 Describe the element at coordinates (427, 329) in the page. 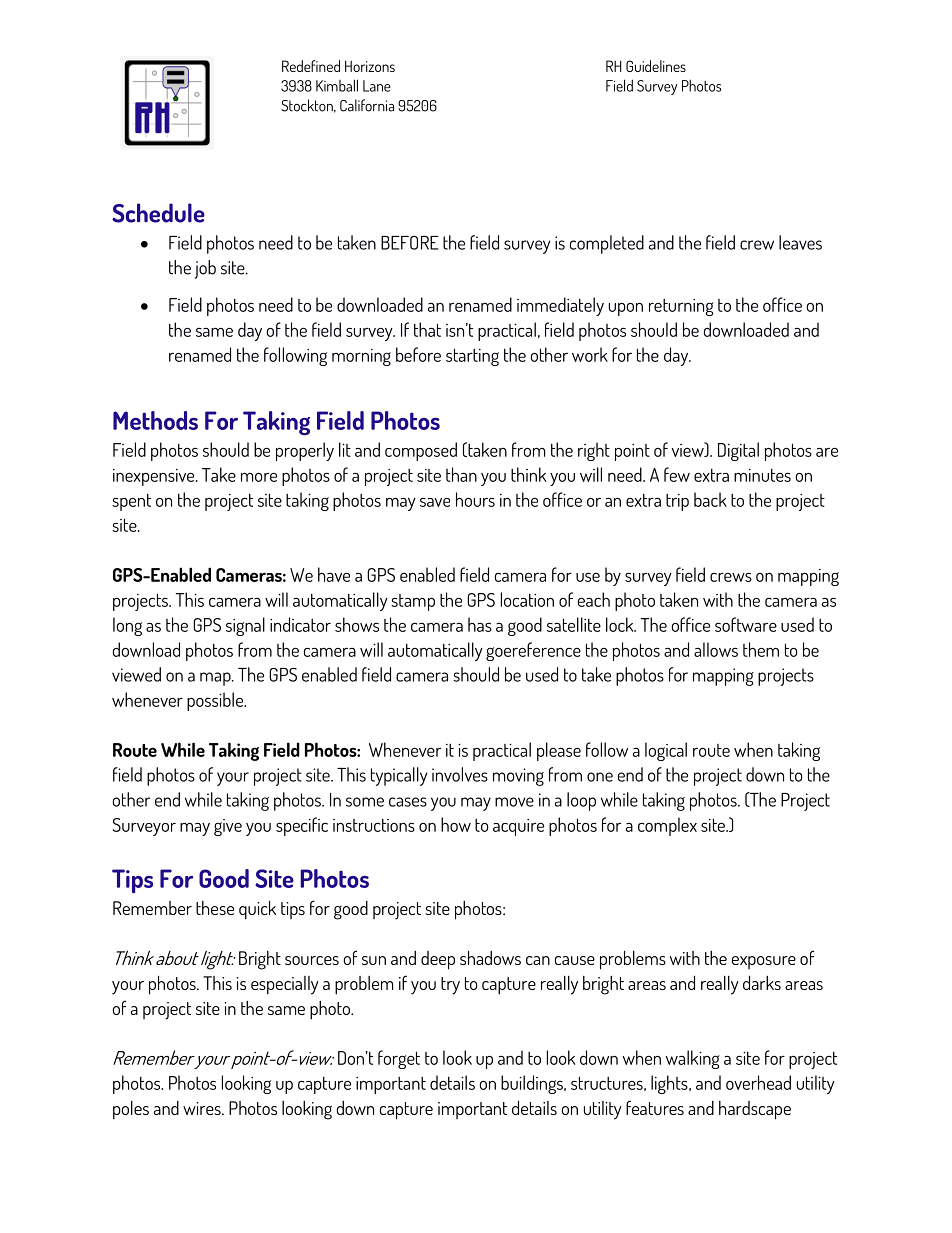

I see `that` at that location.
